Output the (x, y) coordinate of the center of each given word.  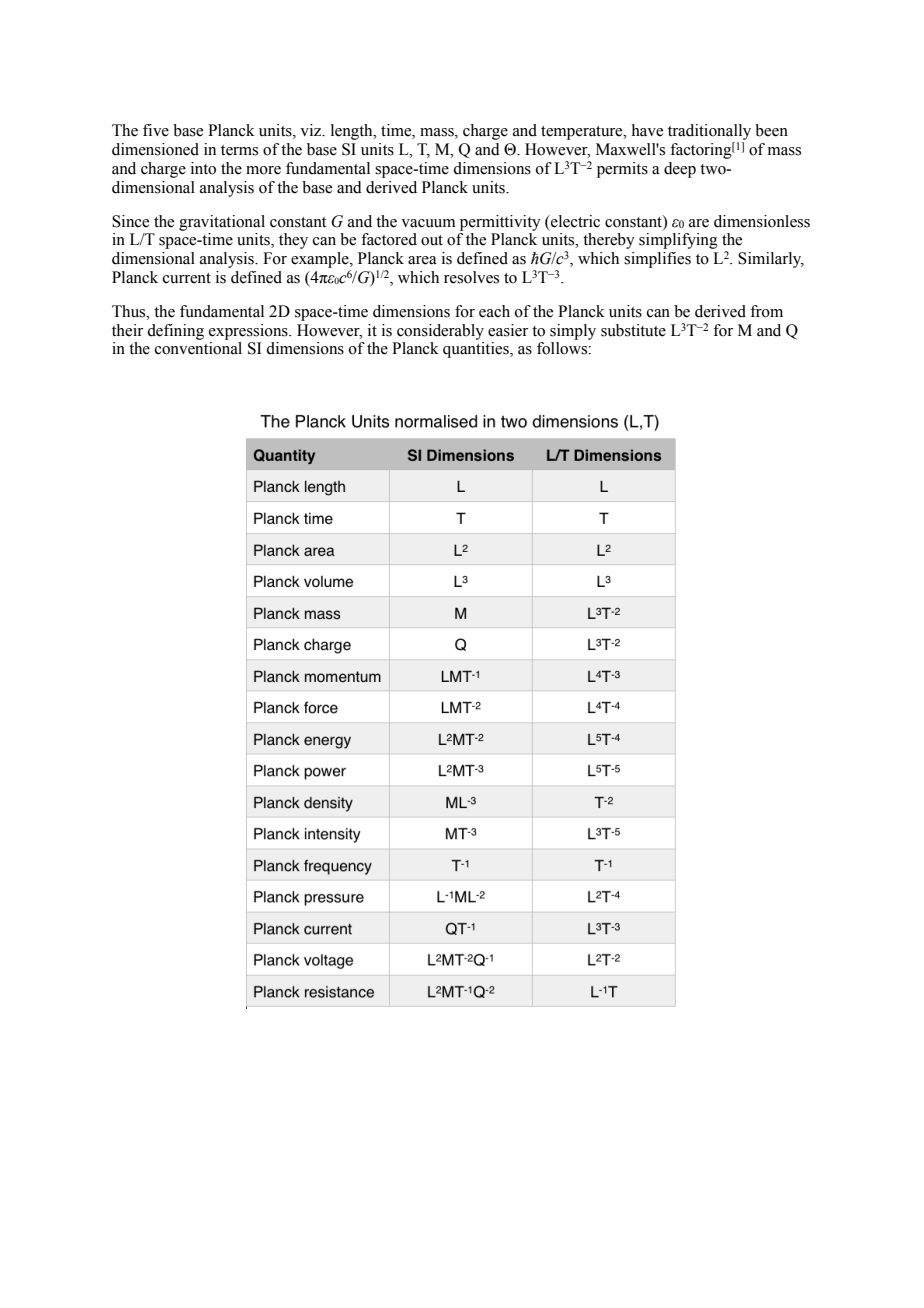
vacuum (428, 223)
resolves (471, 277)
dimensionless (762, 221)
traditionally (709, 133)
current (187, 278)
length (353, 132)
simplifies (657, 260)
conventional (198, 348)
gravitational (222, 223)
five (156, 130)
